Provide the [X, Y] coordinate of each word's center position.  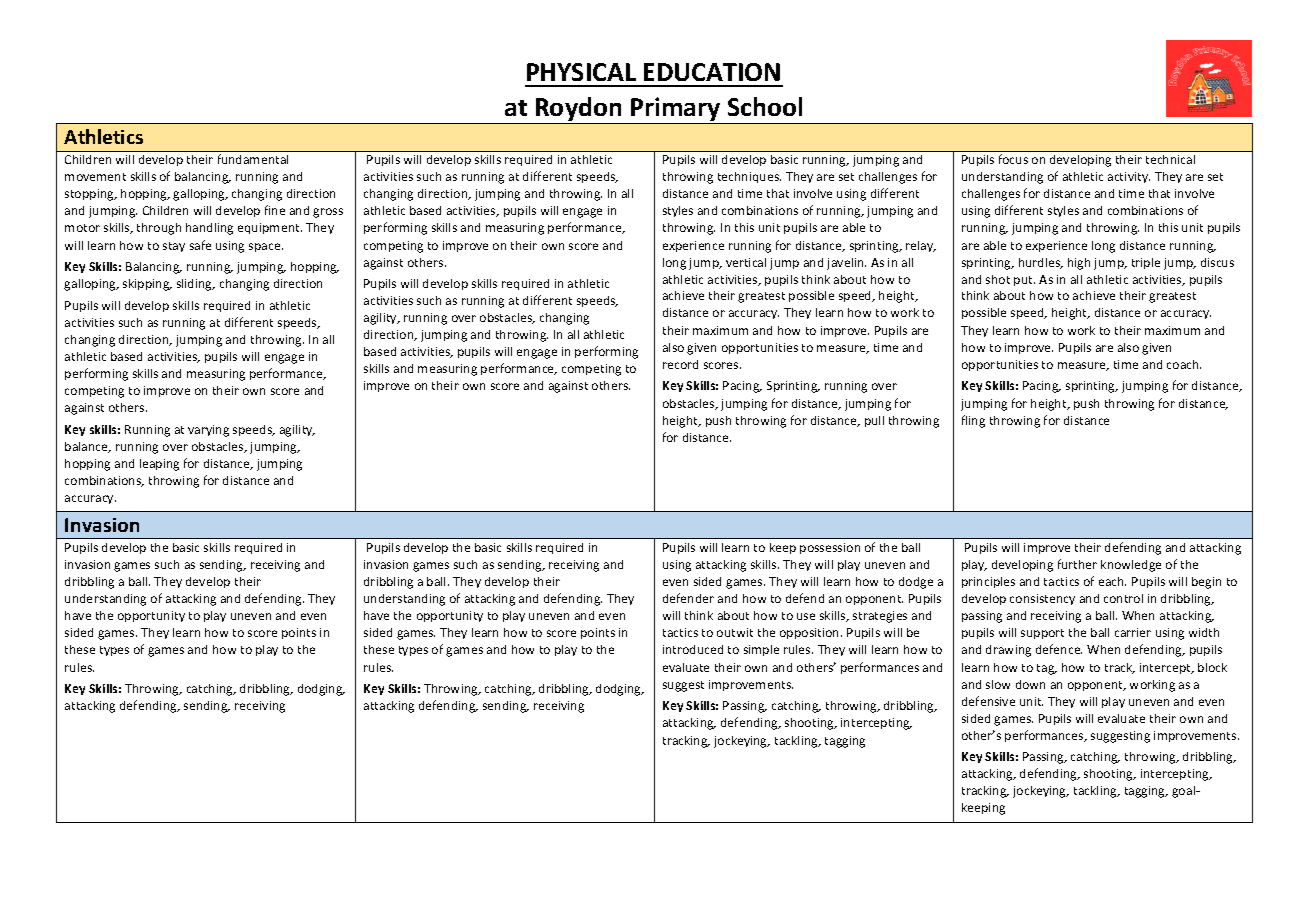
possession [830, 548]
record [680, 364]
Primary [675, 109]
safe [200, 245]
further [1077, 564]
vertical [746, 262]
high [1079, 264]
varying [208, 431]
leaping [159, 465]
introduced [693, 649]
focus [1013, 159]
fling [973, 421]
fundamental [253, 159]
